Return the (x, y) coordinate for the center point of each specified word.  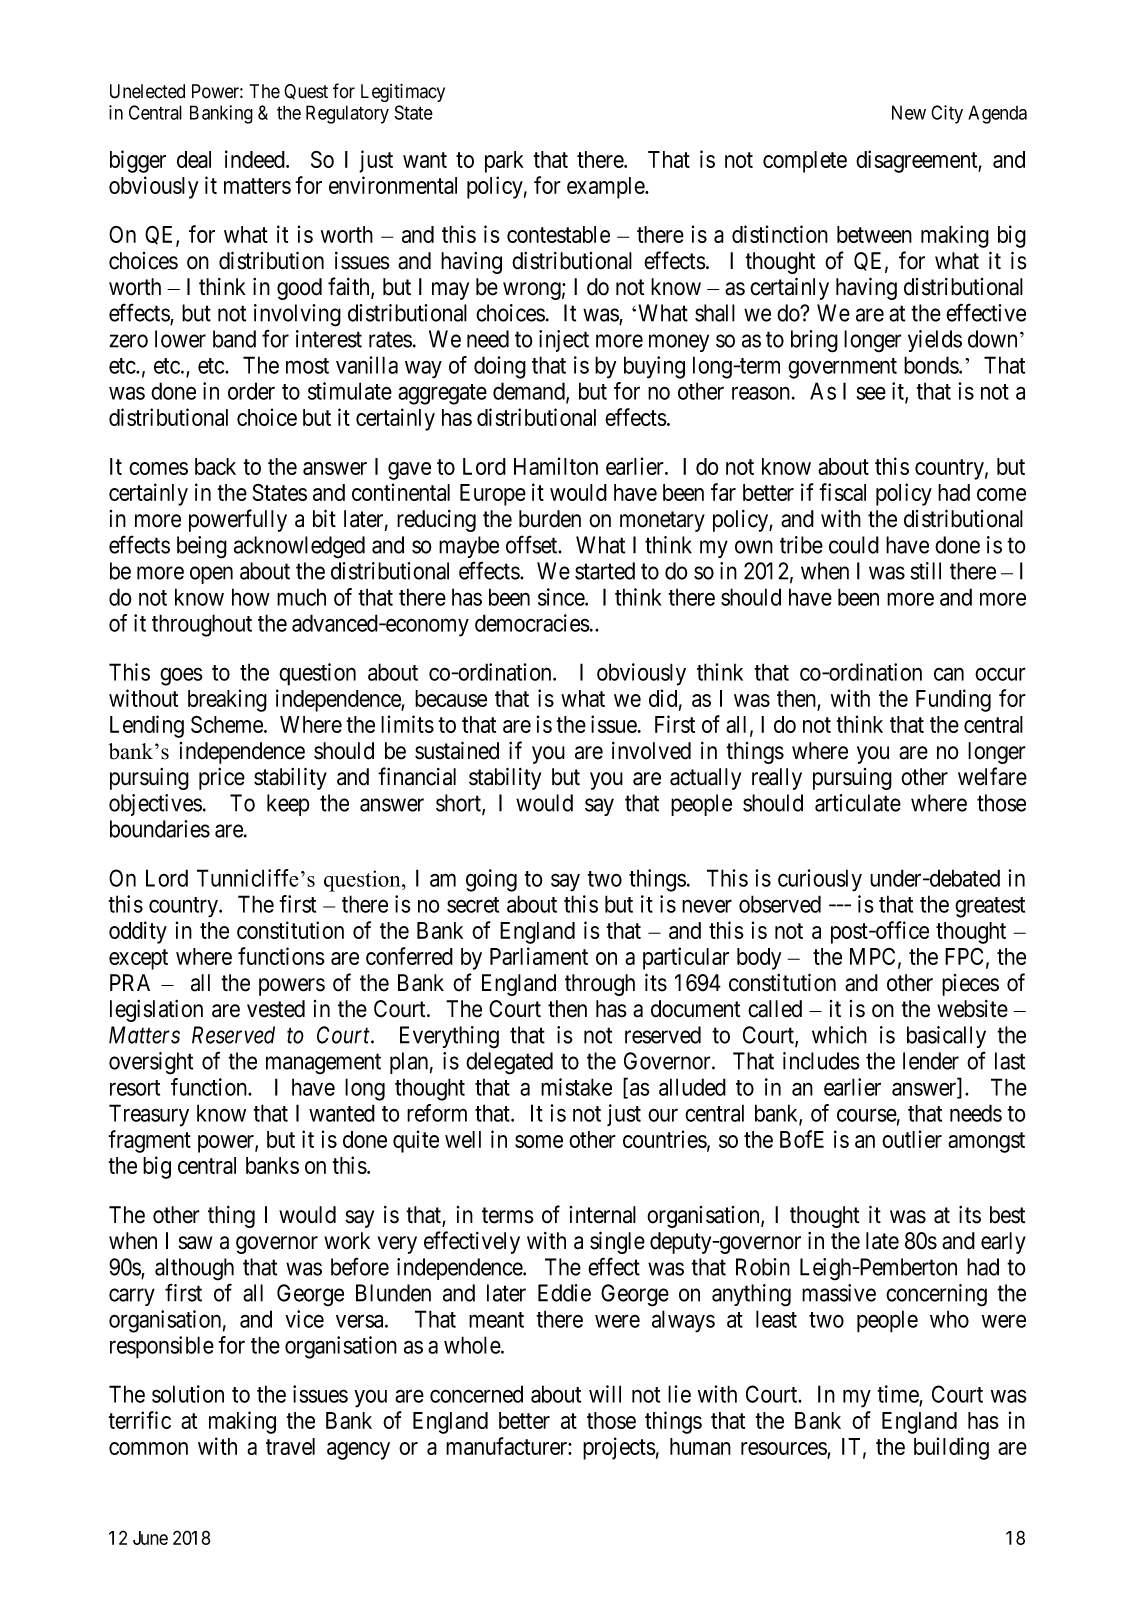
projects (619, 1448)
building (951, 1448)
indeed (256, 159)
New (909, 112)
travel (290, 1446)
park (504, 162)
